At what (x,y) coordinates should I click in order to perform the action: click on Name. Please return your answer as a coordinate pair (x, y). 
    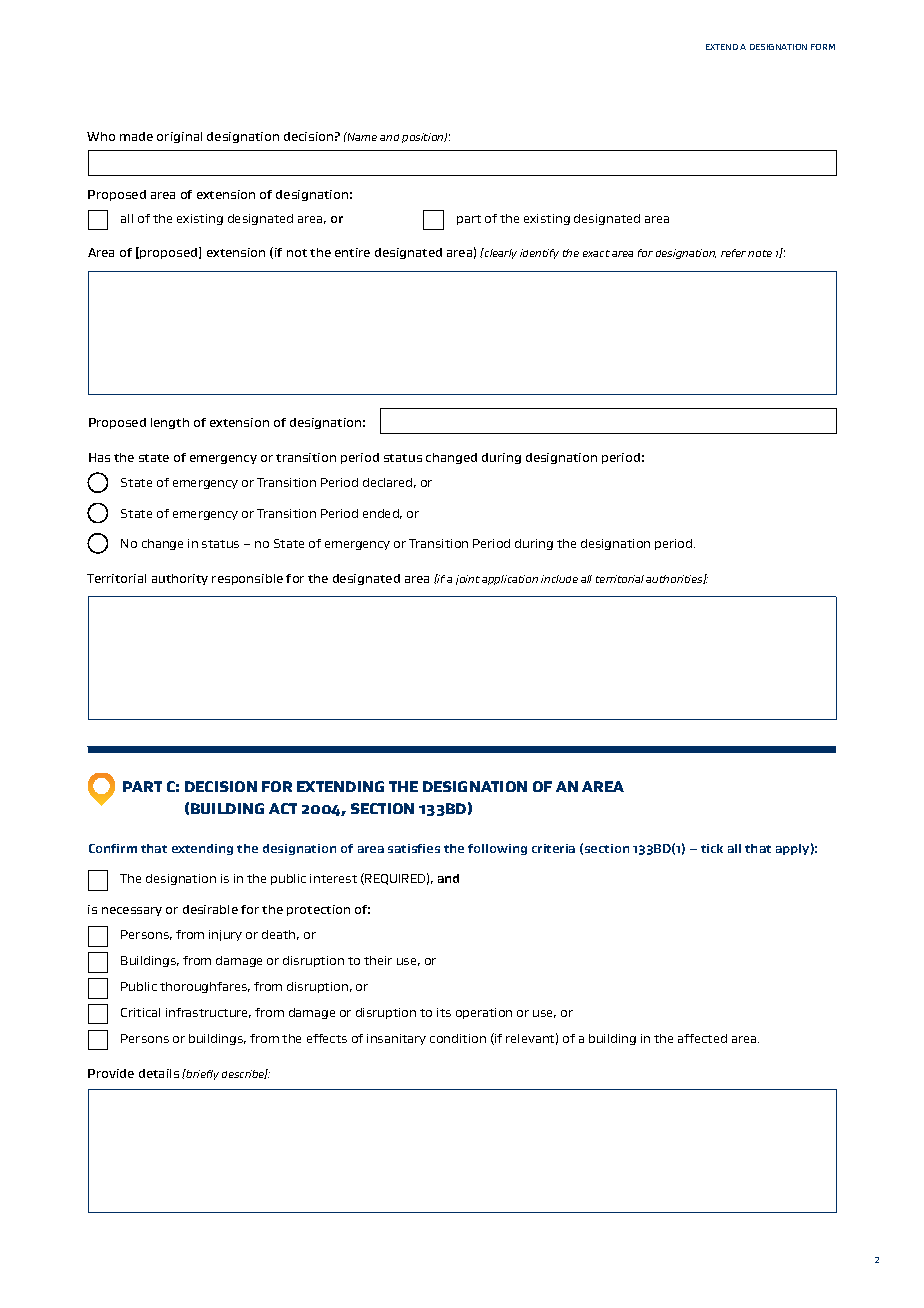
    Looking at the image, I should click on (361, 136).
